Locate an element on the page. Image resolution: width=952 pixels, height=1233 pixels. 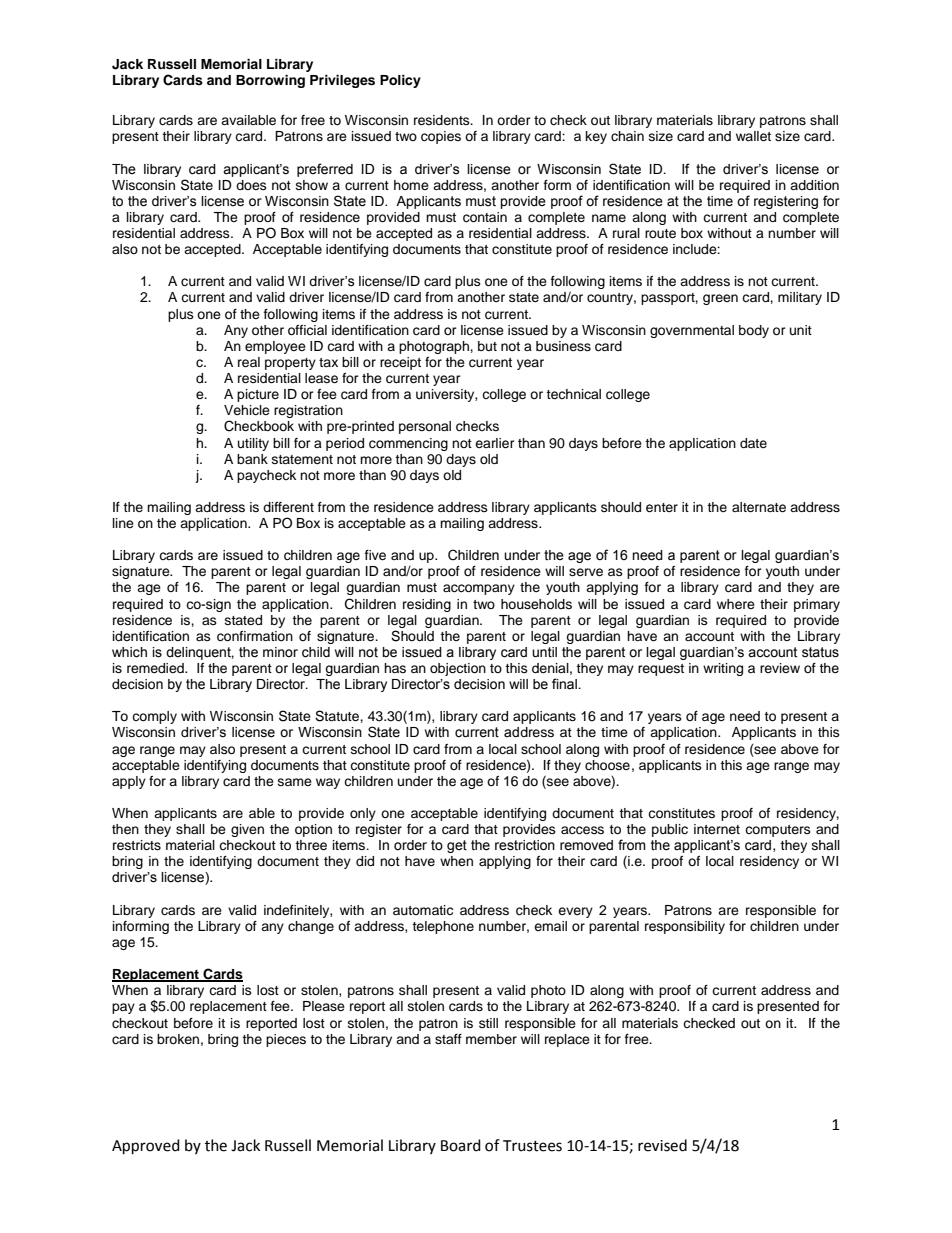
wallet is located at coordinates (753, 136).
